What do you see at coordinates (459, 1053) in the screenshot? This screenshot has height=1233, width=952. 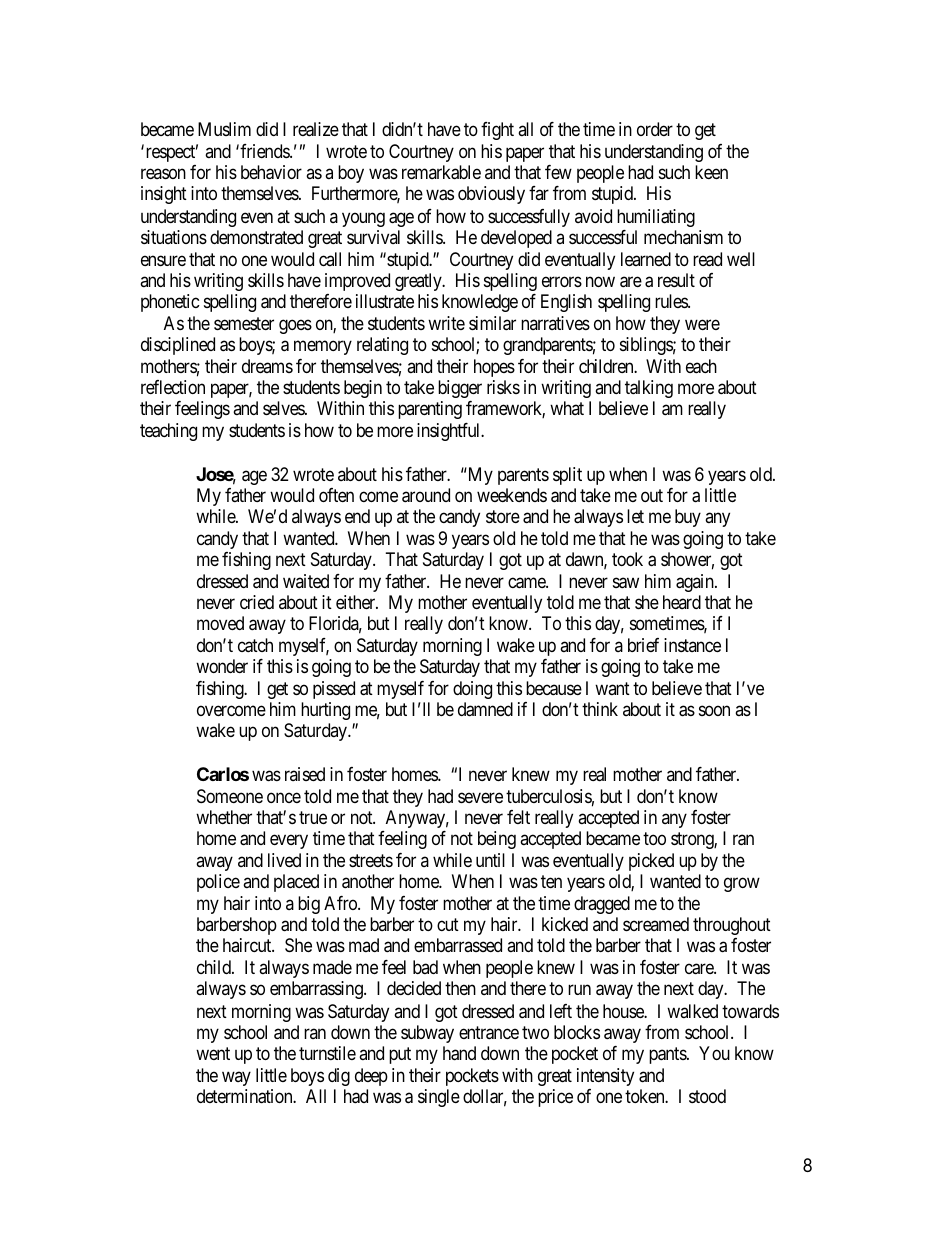 I see `hand` at bounding box center [459, 1053].
